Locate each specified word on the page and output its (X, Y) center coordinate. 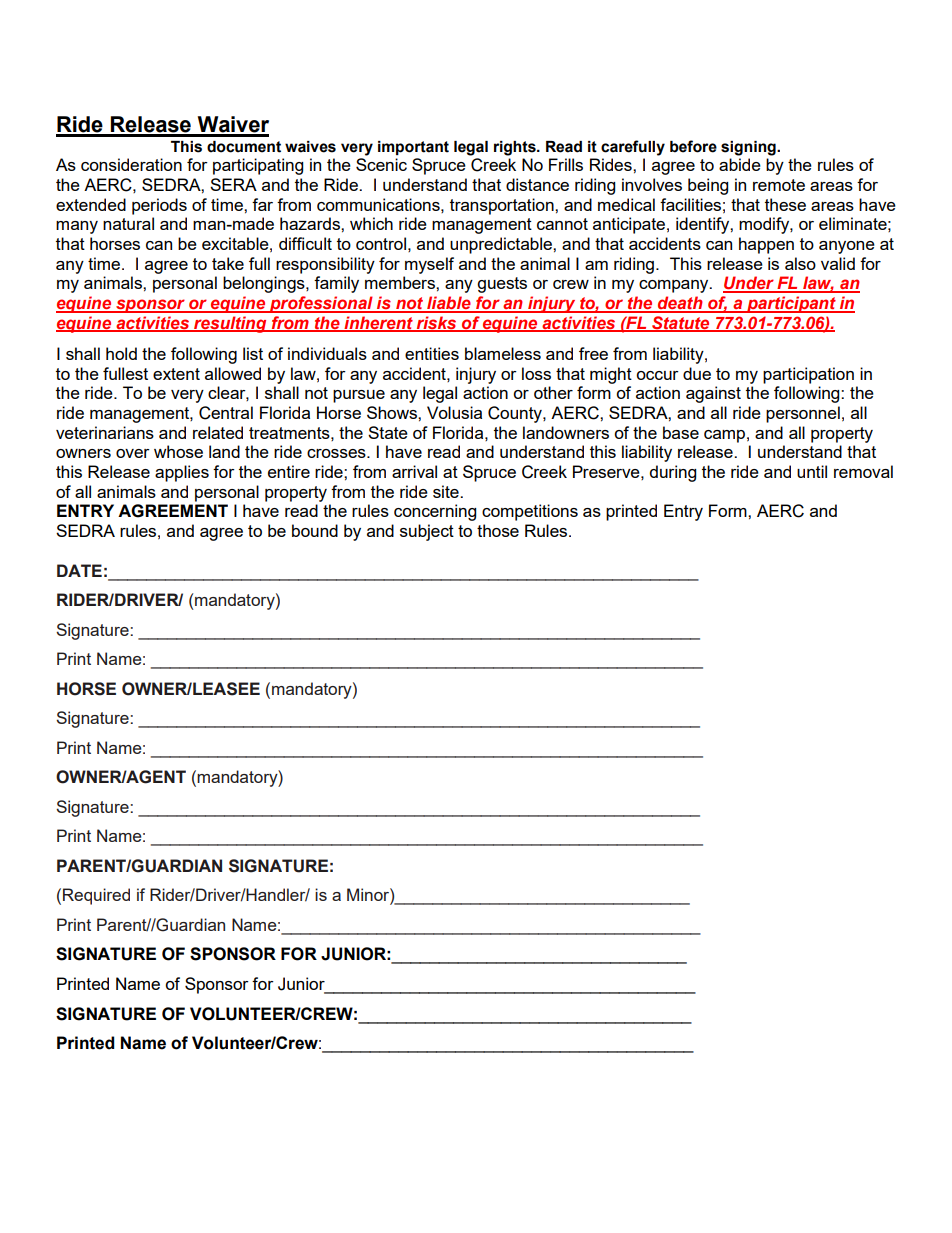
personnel (803, 414)
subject (427, 532)
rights (516, 148)
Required (96, 896)
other (553, 392)
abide (740, 164)
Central (226, 413)
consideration (131, 164)
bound (315, 530)
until (812, 471)
